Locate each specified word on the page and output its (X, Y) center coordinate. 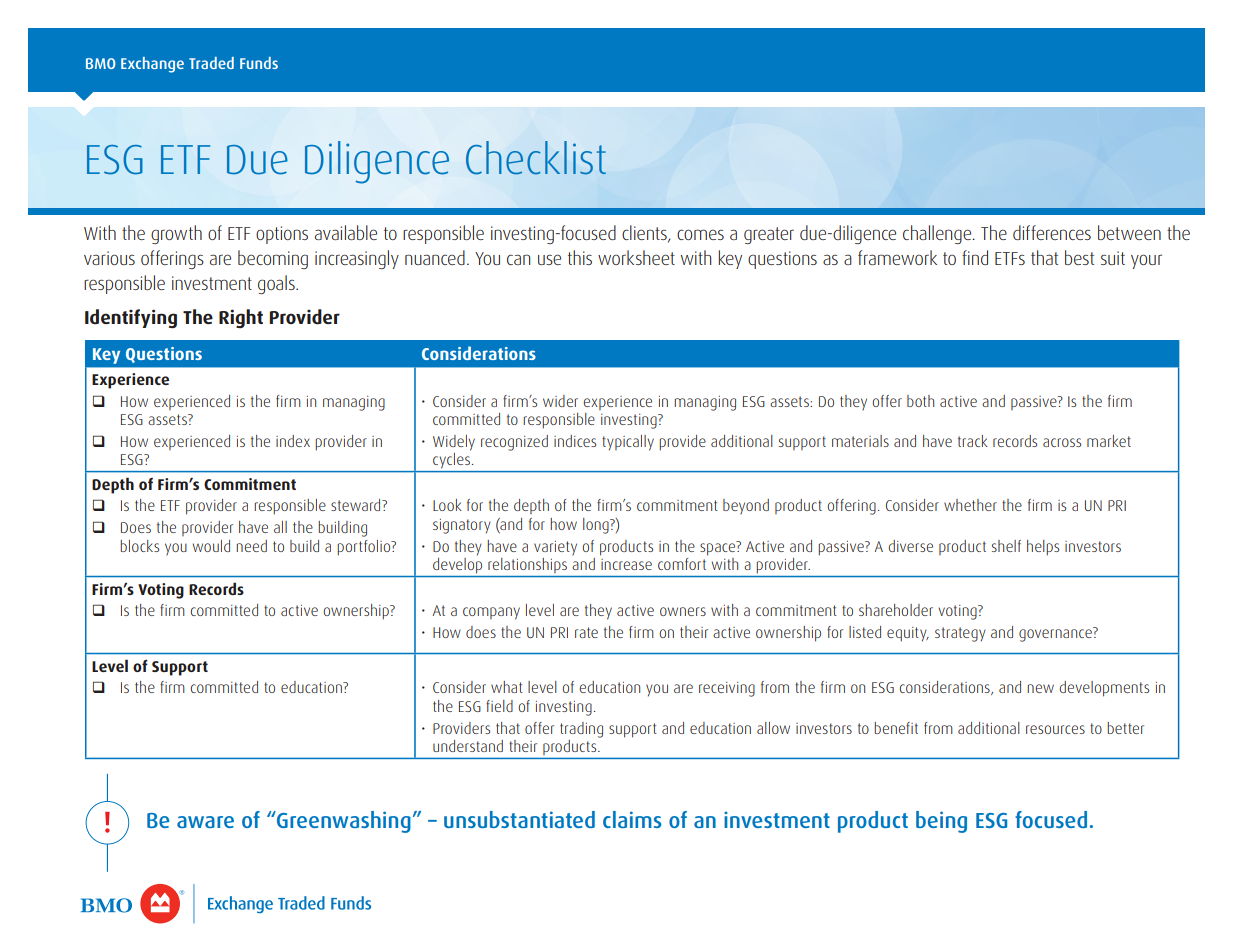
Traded (211, 63)
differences (1052, 232)
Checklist (536, 158)
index (293, 441)
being (941, 822)
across (1062, 442)
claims (632, 819)
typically (628, 443)
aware (205, 822)
